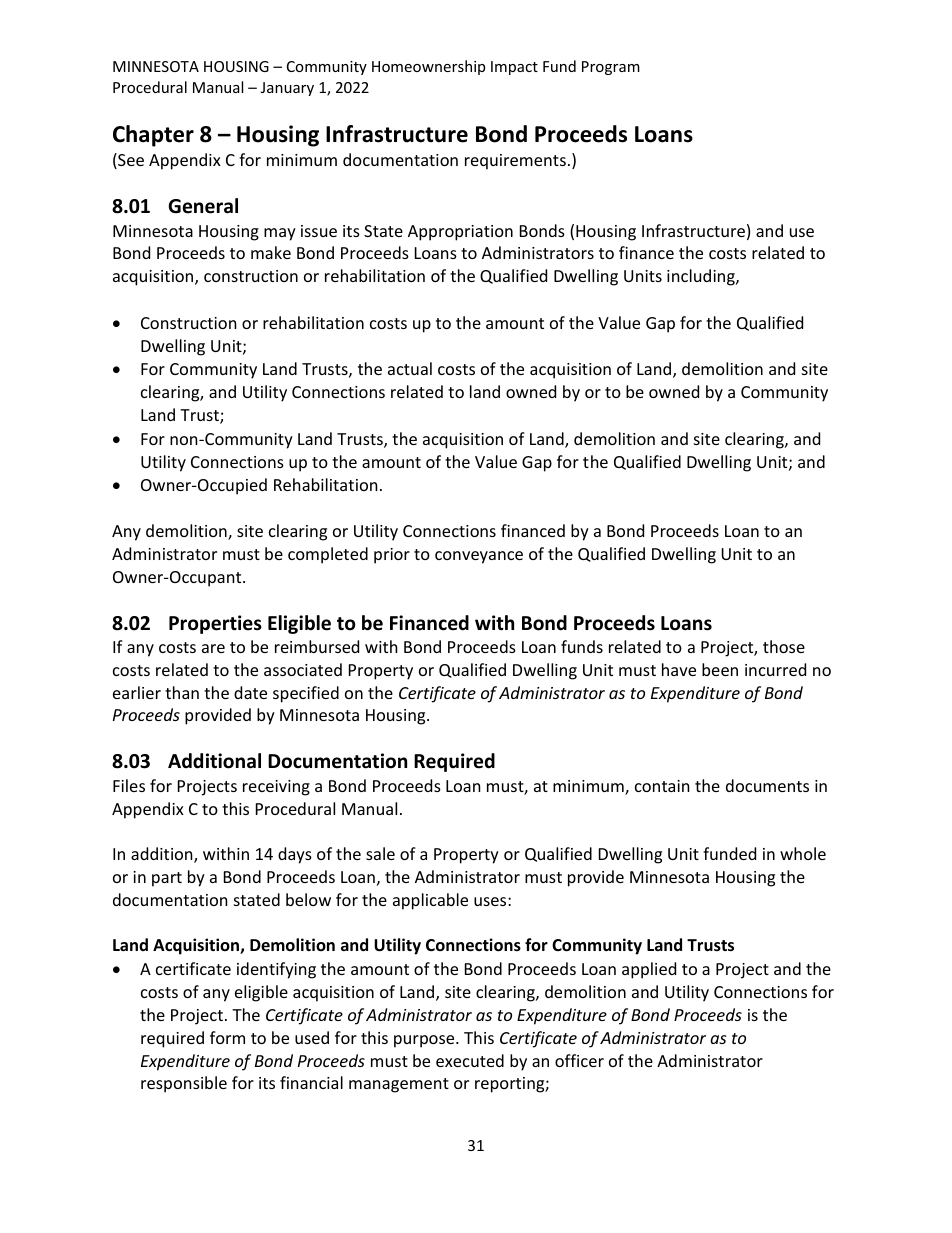 This image has height=1233, width=952. I want to click on applied, so click(649, 970).
